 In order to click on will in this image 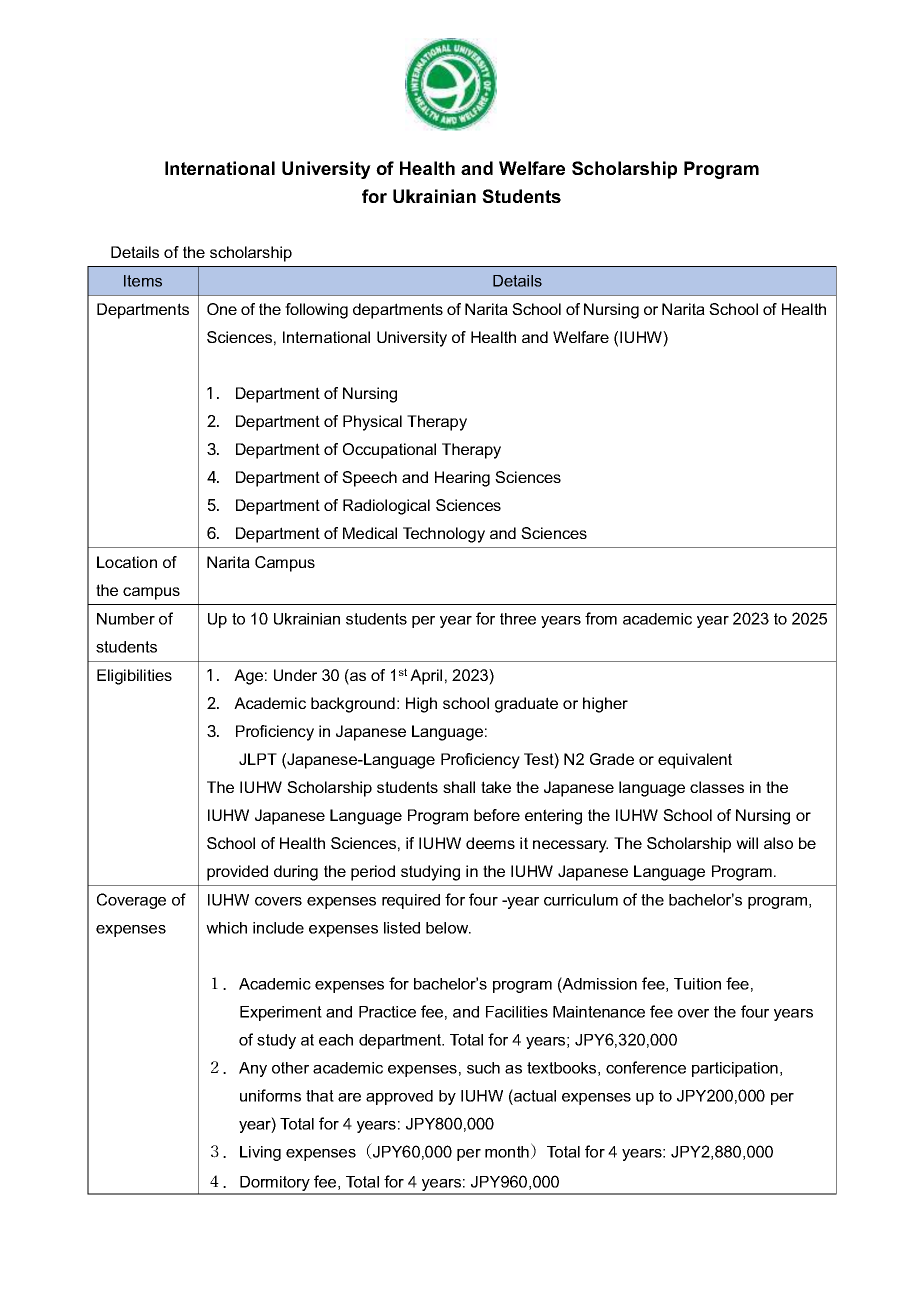, I will do `click(747, 843)`.
